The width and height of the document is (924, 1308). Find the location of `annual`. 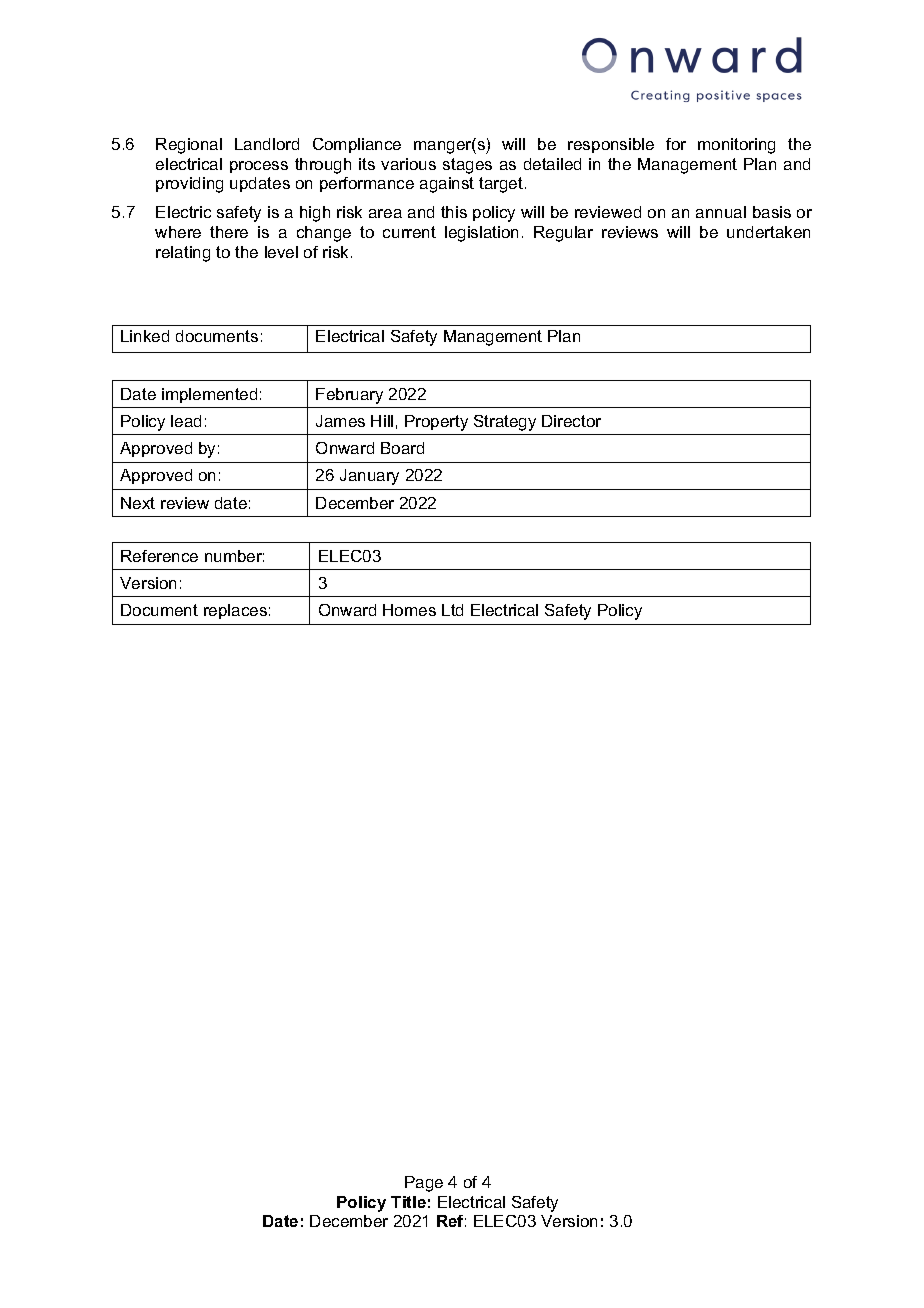

annual is located at coordinates (721, 212).
